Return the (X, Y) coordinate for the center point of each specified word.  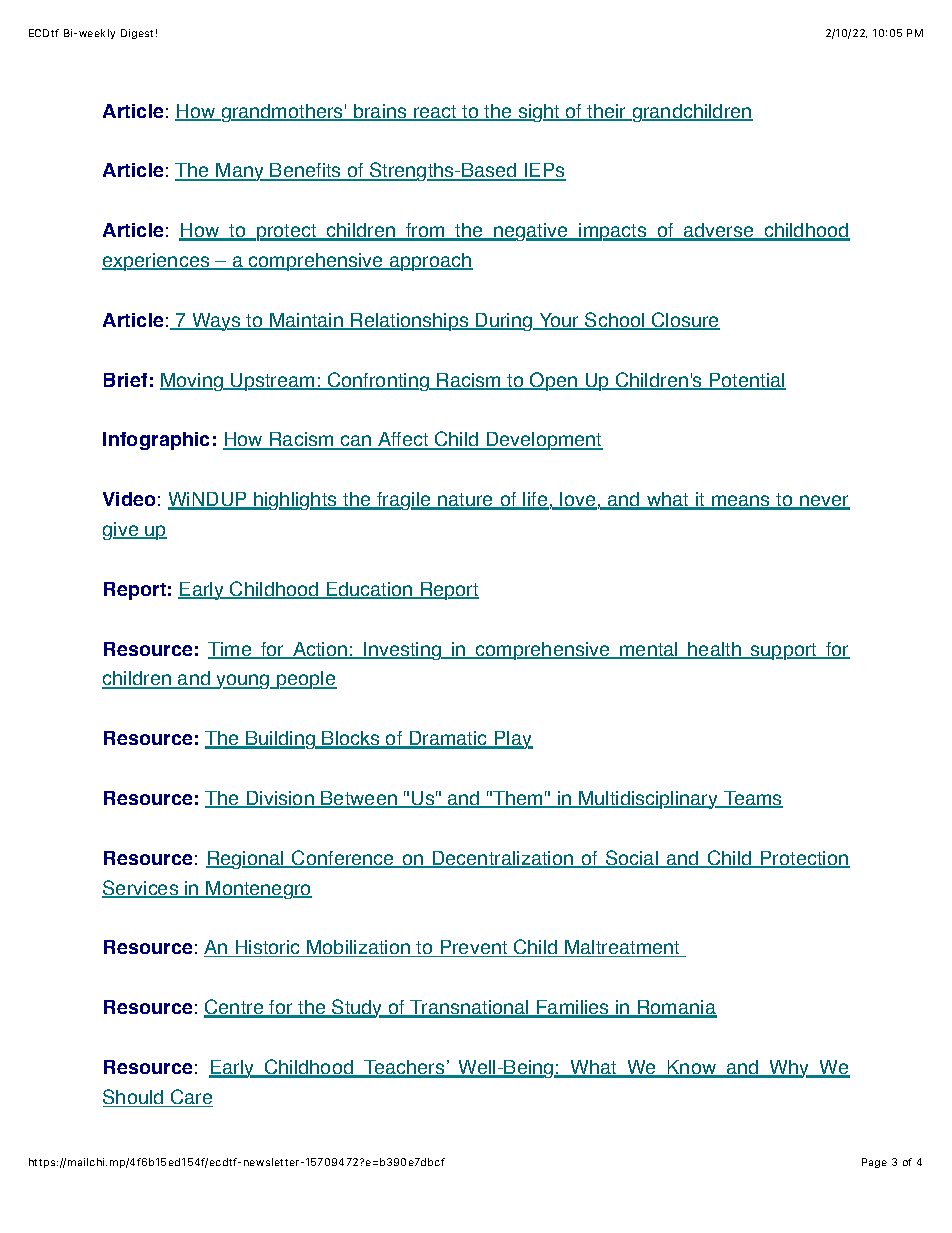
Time (231, 650)
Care (191, 1098)
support (784, 651)
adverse (719, 231)
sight (539, 113)
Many (240, 172)
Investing (403, 651)
